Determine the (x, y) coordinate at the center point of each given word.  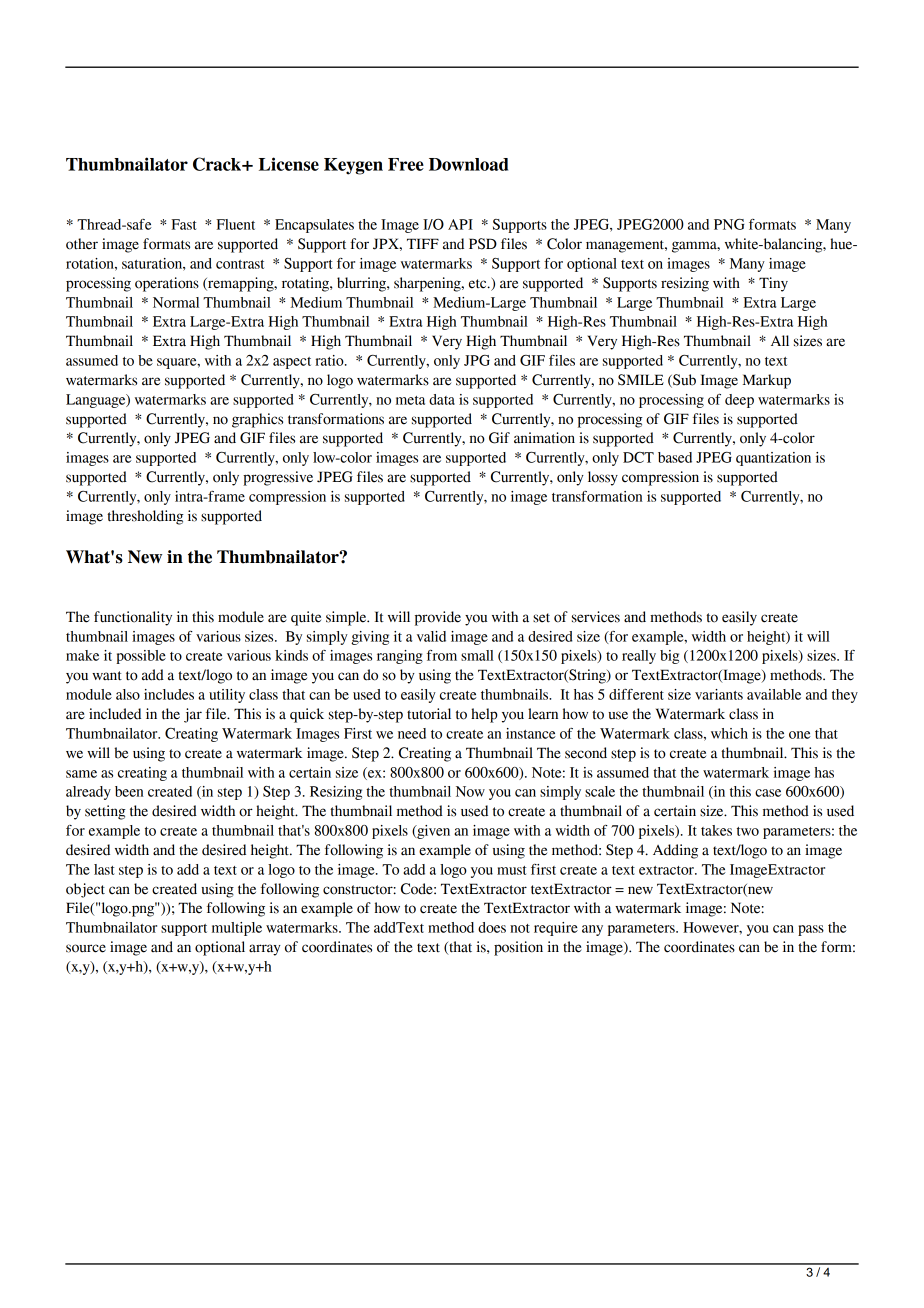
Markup (767, 381)
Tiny (773, 284)
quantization (773, 459)
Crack (218, 164)
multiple (237, 929)
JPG (477, 360)
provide (438, 618)
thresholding (145, 517)
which (729, 733)
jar (193, 715)
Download (468, 164)
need (412, 733)
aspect (292, 363)
